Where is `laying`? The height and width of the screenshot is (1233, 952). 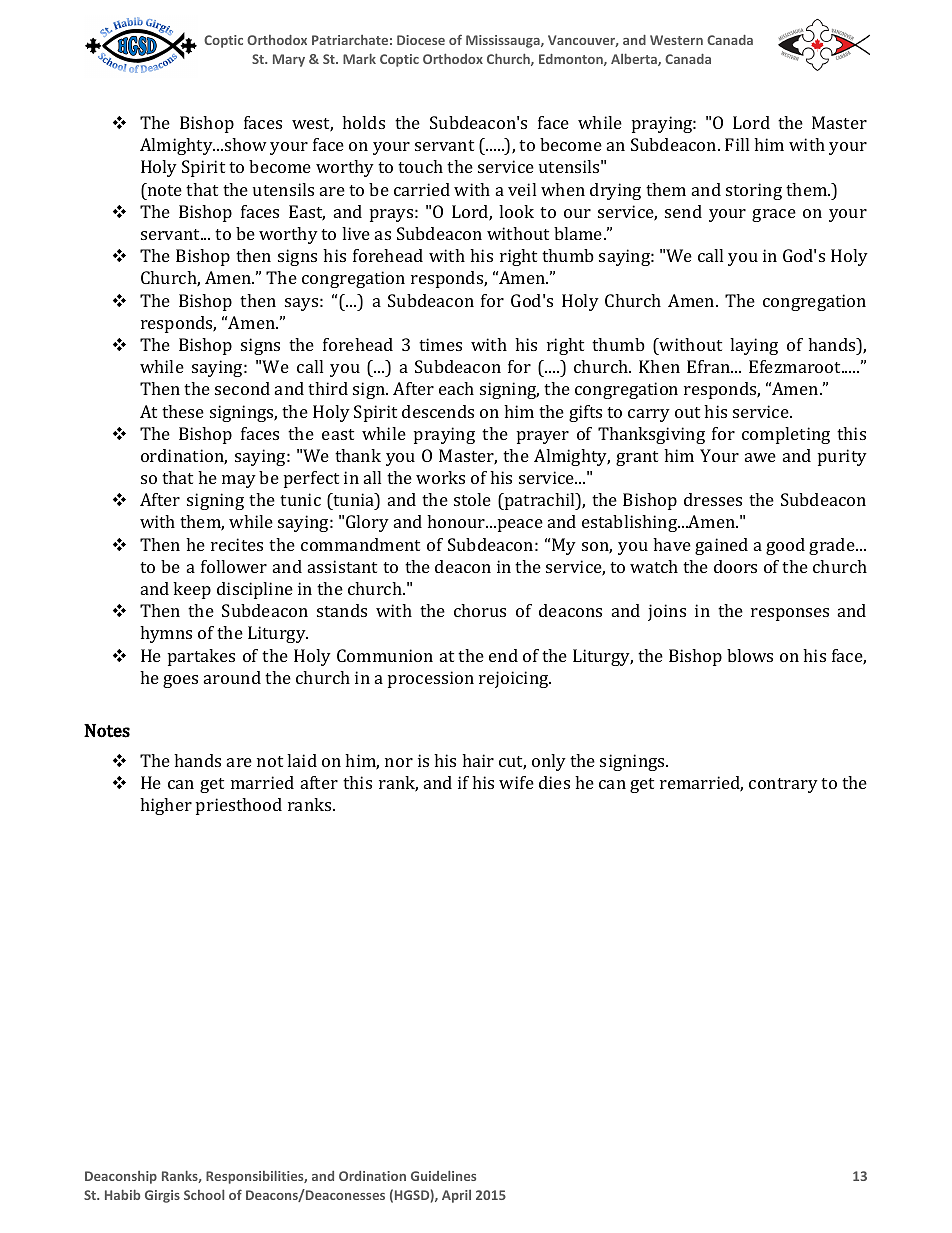
laying is located at coordinates (754, 346).
